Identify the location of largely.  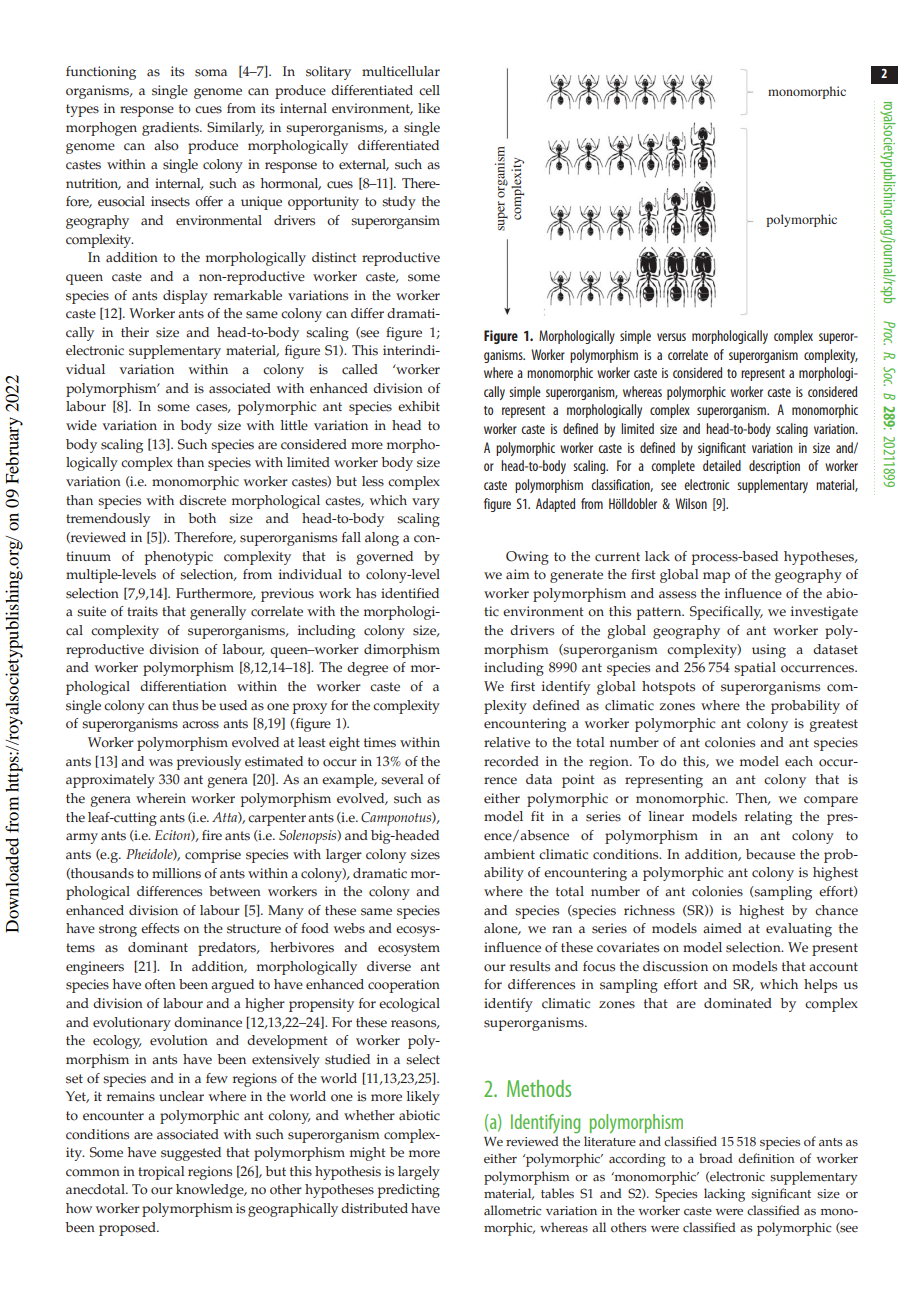
(419, 1173).
